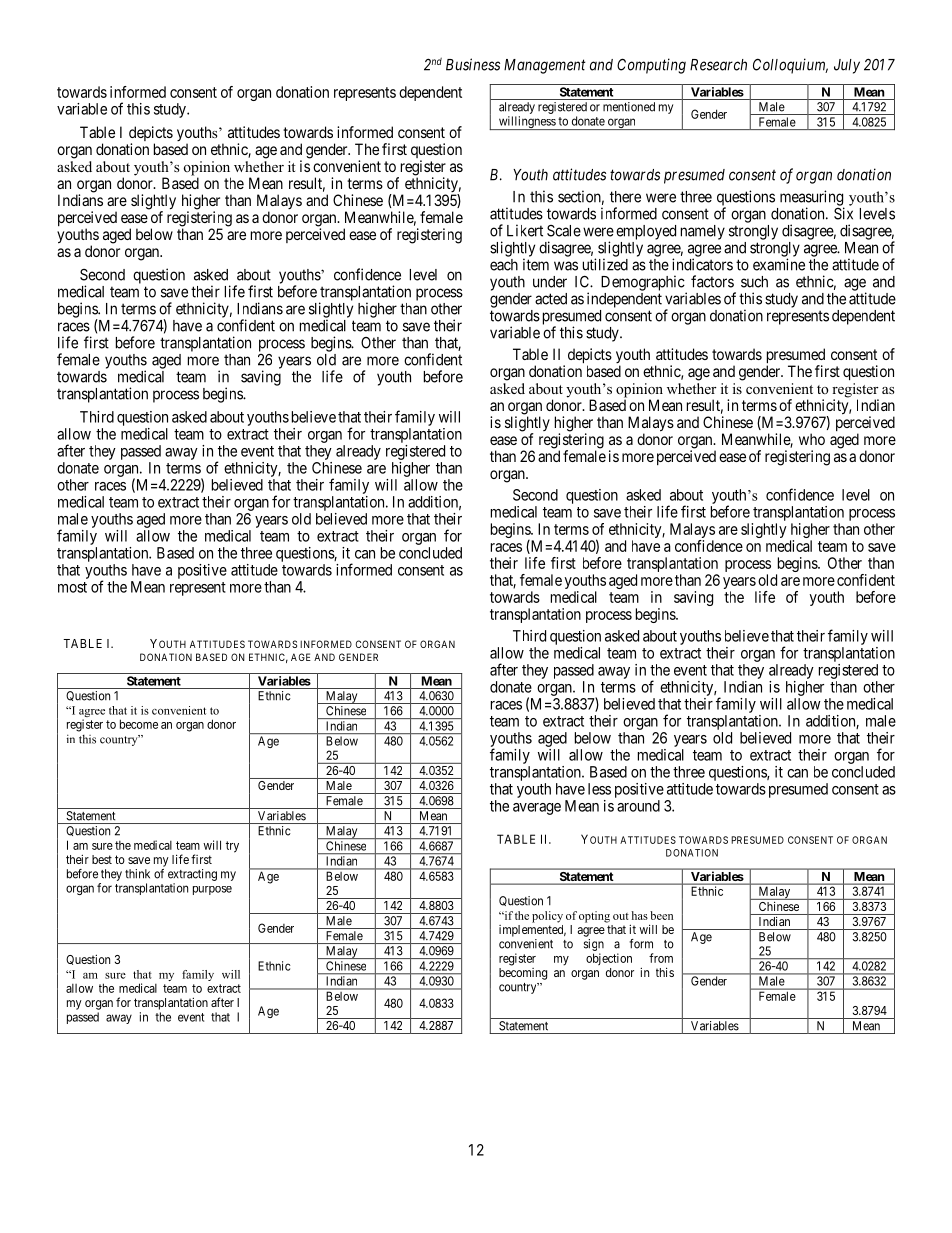 The image size is (952, 1233). I want to click on Research, so click(718, 65).
